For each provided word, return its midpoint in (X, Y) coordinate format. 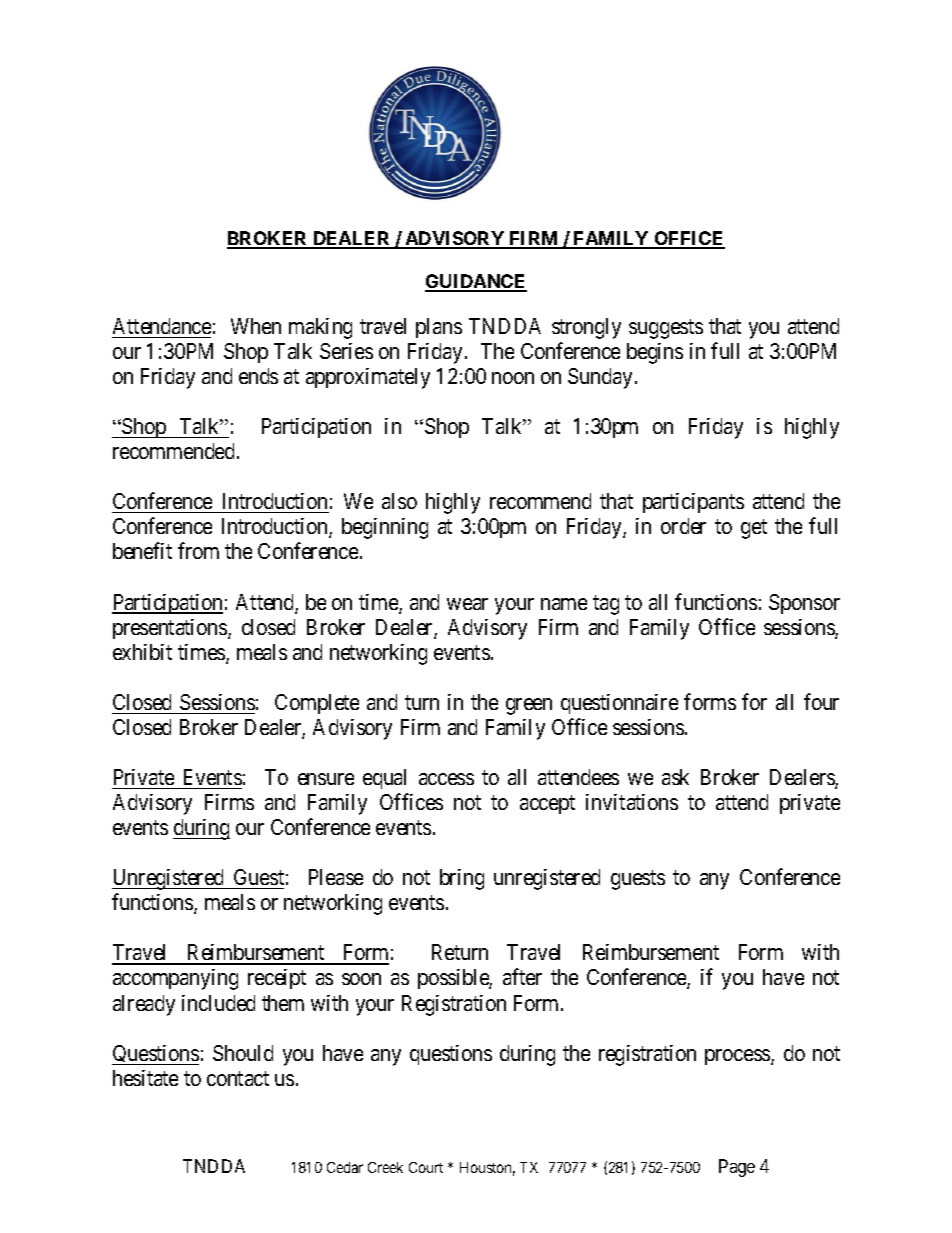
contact (238, 1078)
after (522, 977)
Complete (317, 704)
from (198, 550)
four (821, 701)
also (399, 501)
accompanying (175, 979)
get (754, 529)
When (256, 326)
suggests (666, 329)
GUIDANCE (476, 282)
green (529, 706)
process (738, 1057)
